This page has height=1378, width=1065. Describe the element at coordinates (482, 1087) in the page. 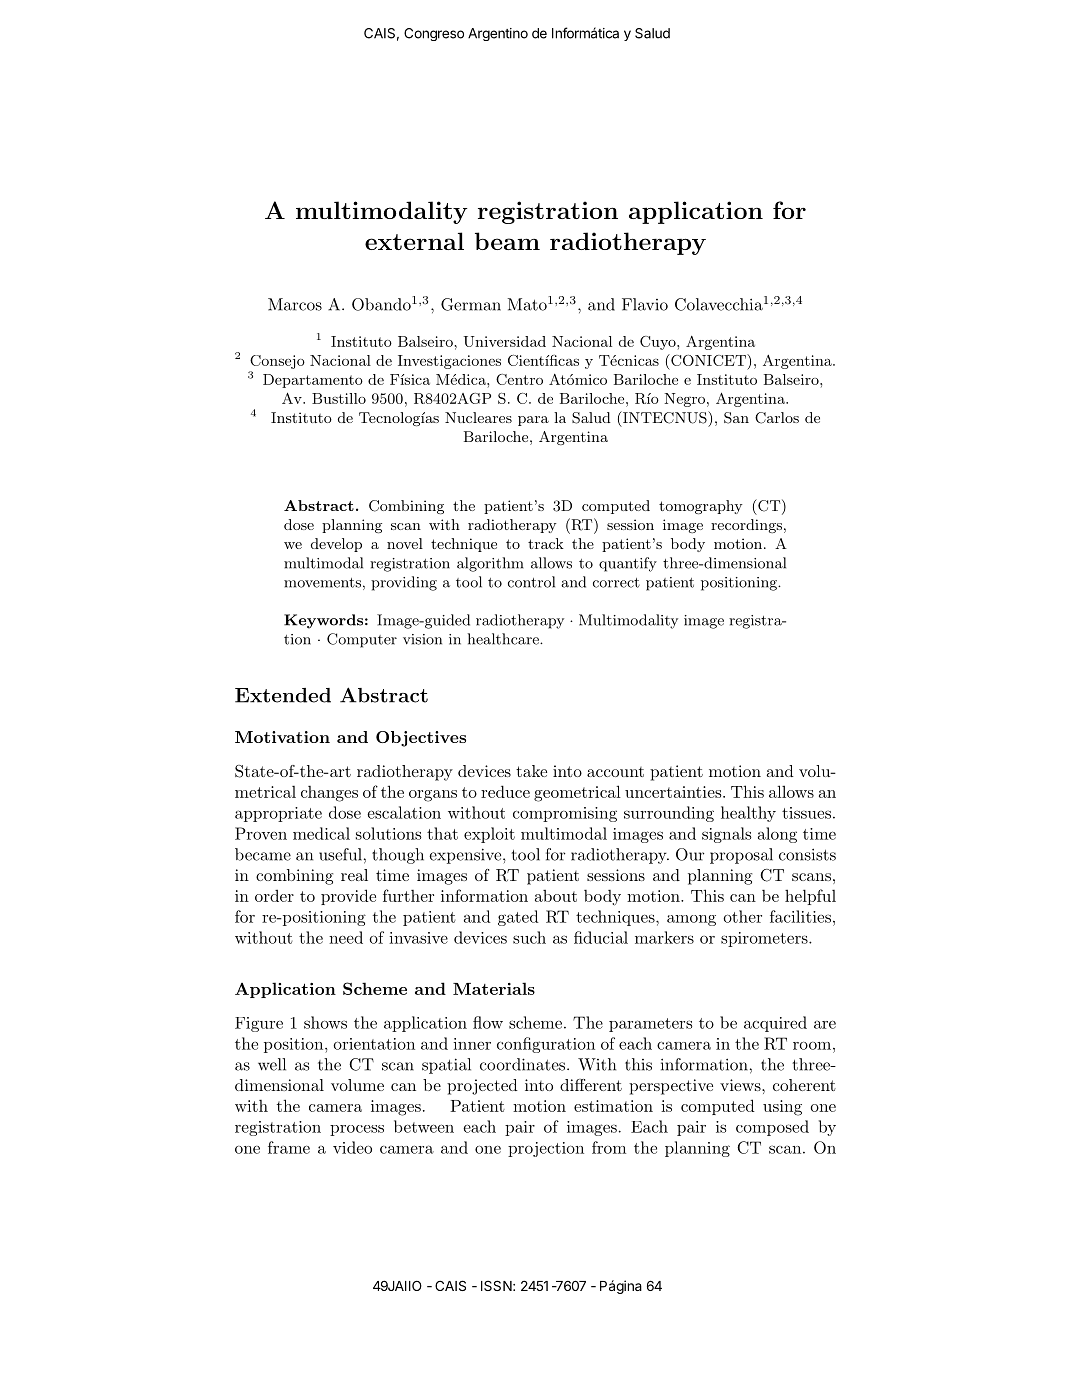

I see `projected` at that location.
